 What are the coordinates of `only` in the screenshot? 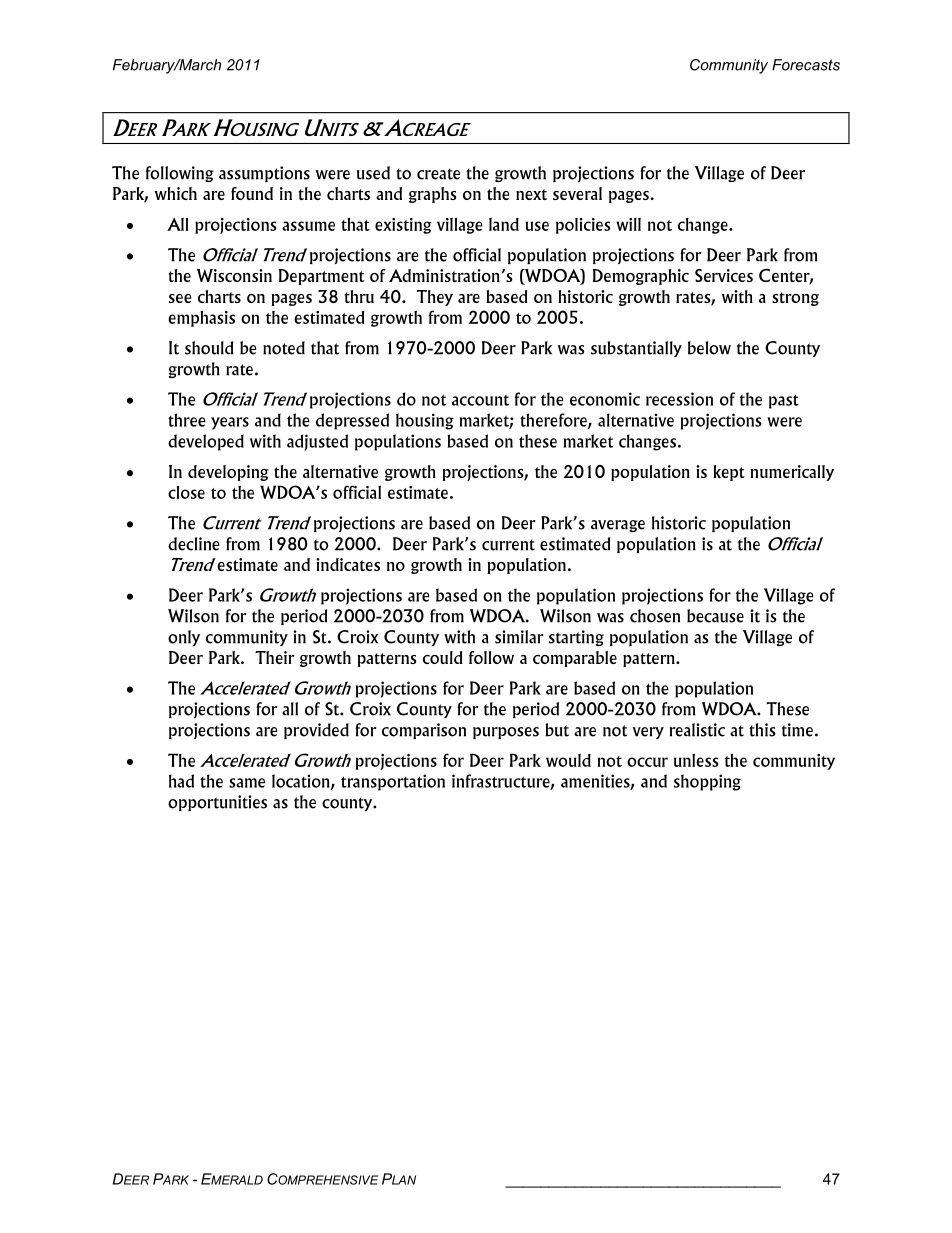 It's located at (184, 638).
